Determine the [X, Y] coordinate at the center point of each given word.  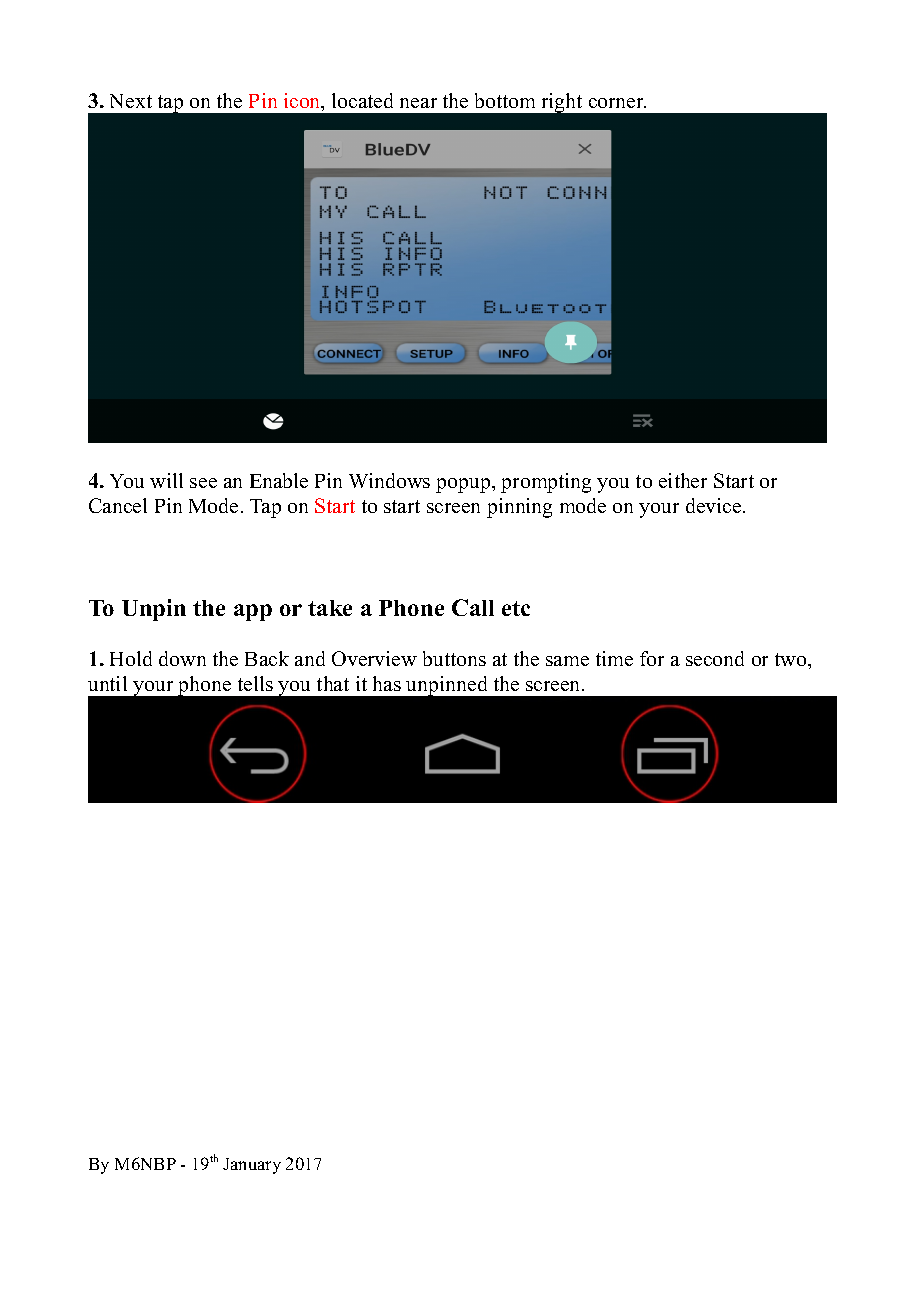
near [418, 103]
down [182, 658]
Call [473, 607]
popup [464, 485]
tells [255, 683]
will [166, 480]
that [333, 683]
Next [131, 101]
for [652, 658]
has [387, 683]
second [715, 658]
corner [617, 103]
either [683, 480]
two [792, 659]
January [252, 1166]
